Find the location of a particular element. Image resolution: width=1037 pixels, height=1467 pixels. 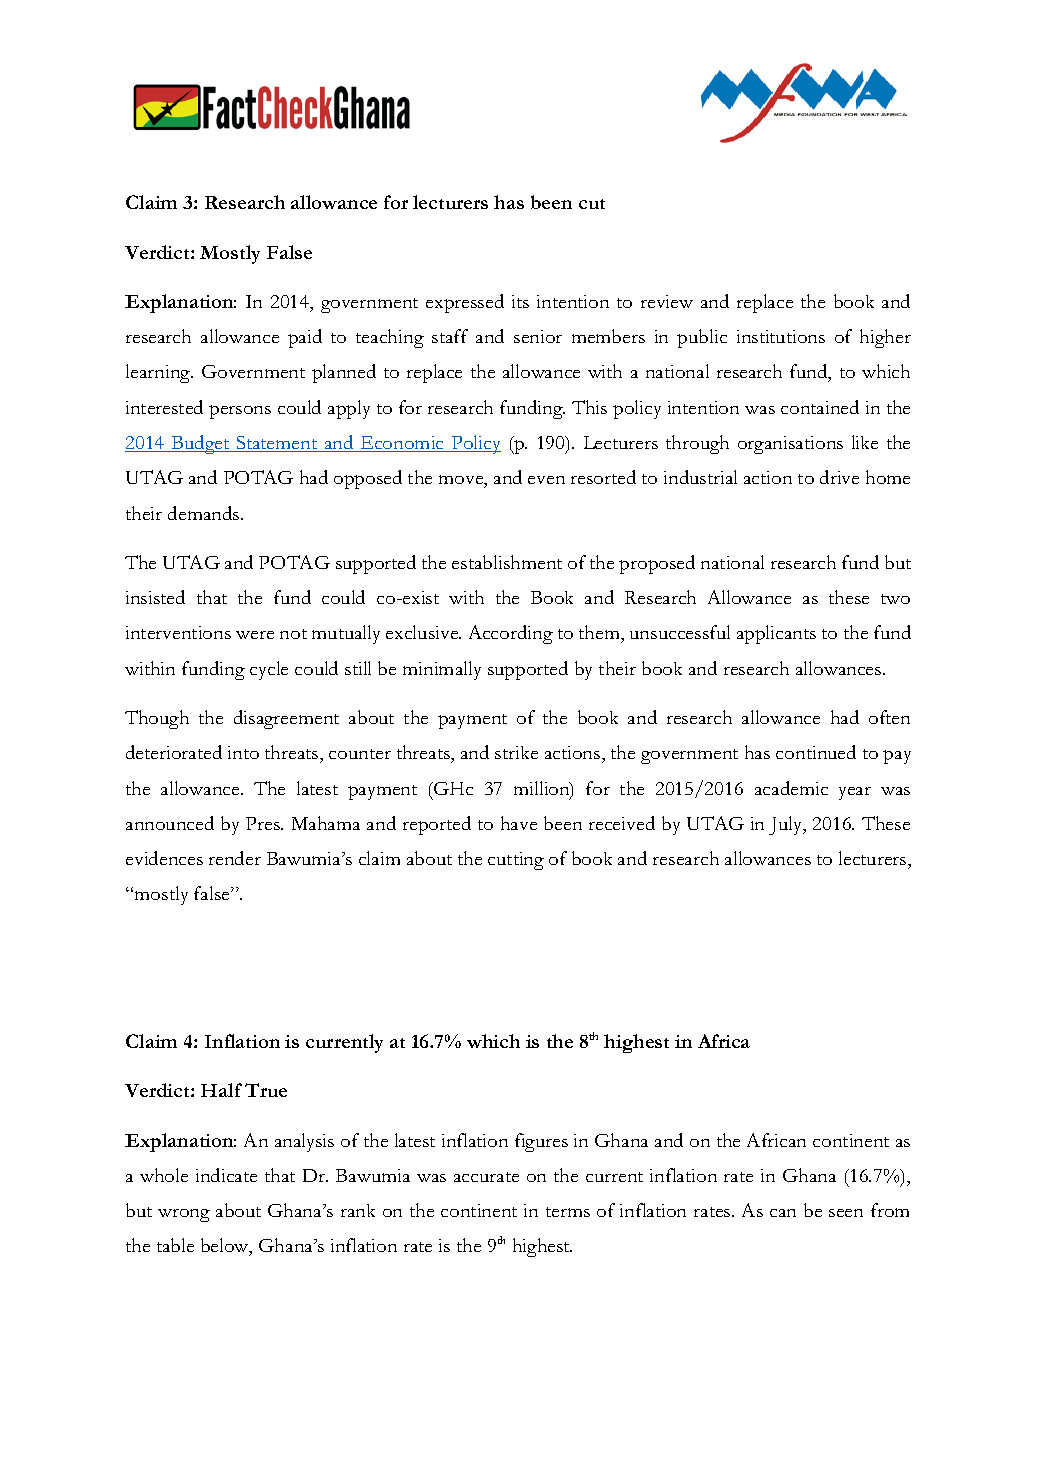

paid is located at coordinates (305, 338).
